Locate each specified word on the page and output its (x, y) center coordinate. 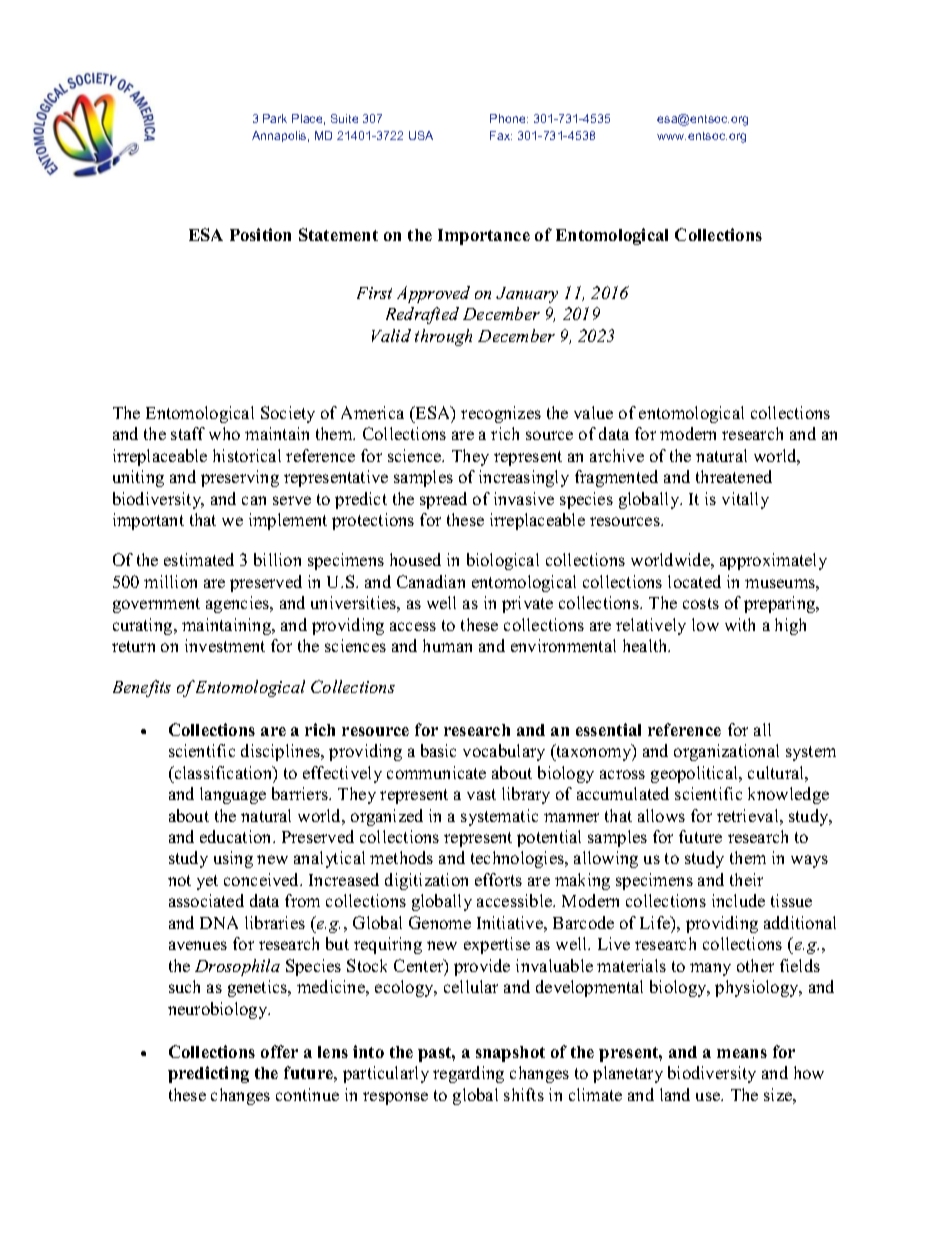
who (224, 433)
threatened (734, 476)
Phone (509, 118)
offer (279, 1051)
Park (275, 118)
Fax (501, 135)
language (233, 795)
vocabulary (504, 752)
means (742, 1053)
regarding (468, 1074)
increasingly (524, 478)
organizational (726, 752)
